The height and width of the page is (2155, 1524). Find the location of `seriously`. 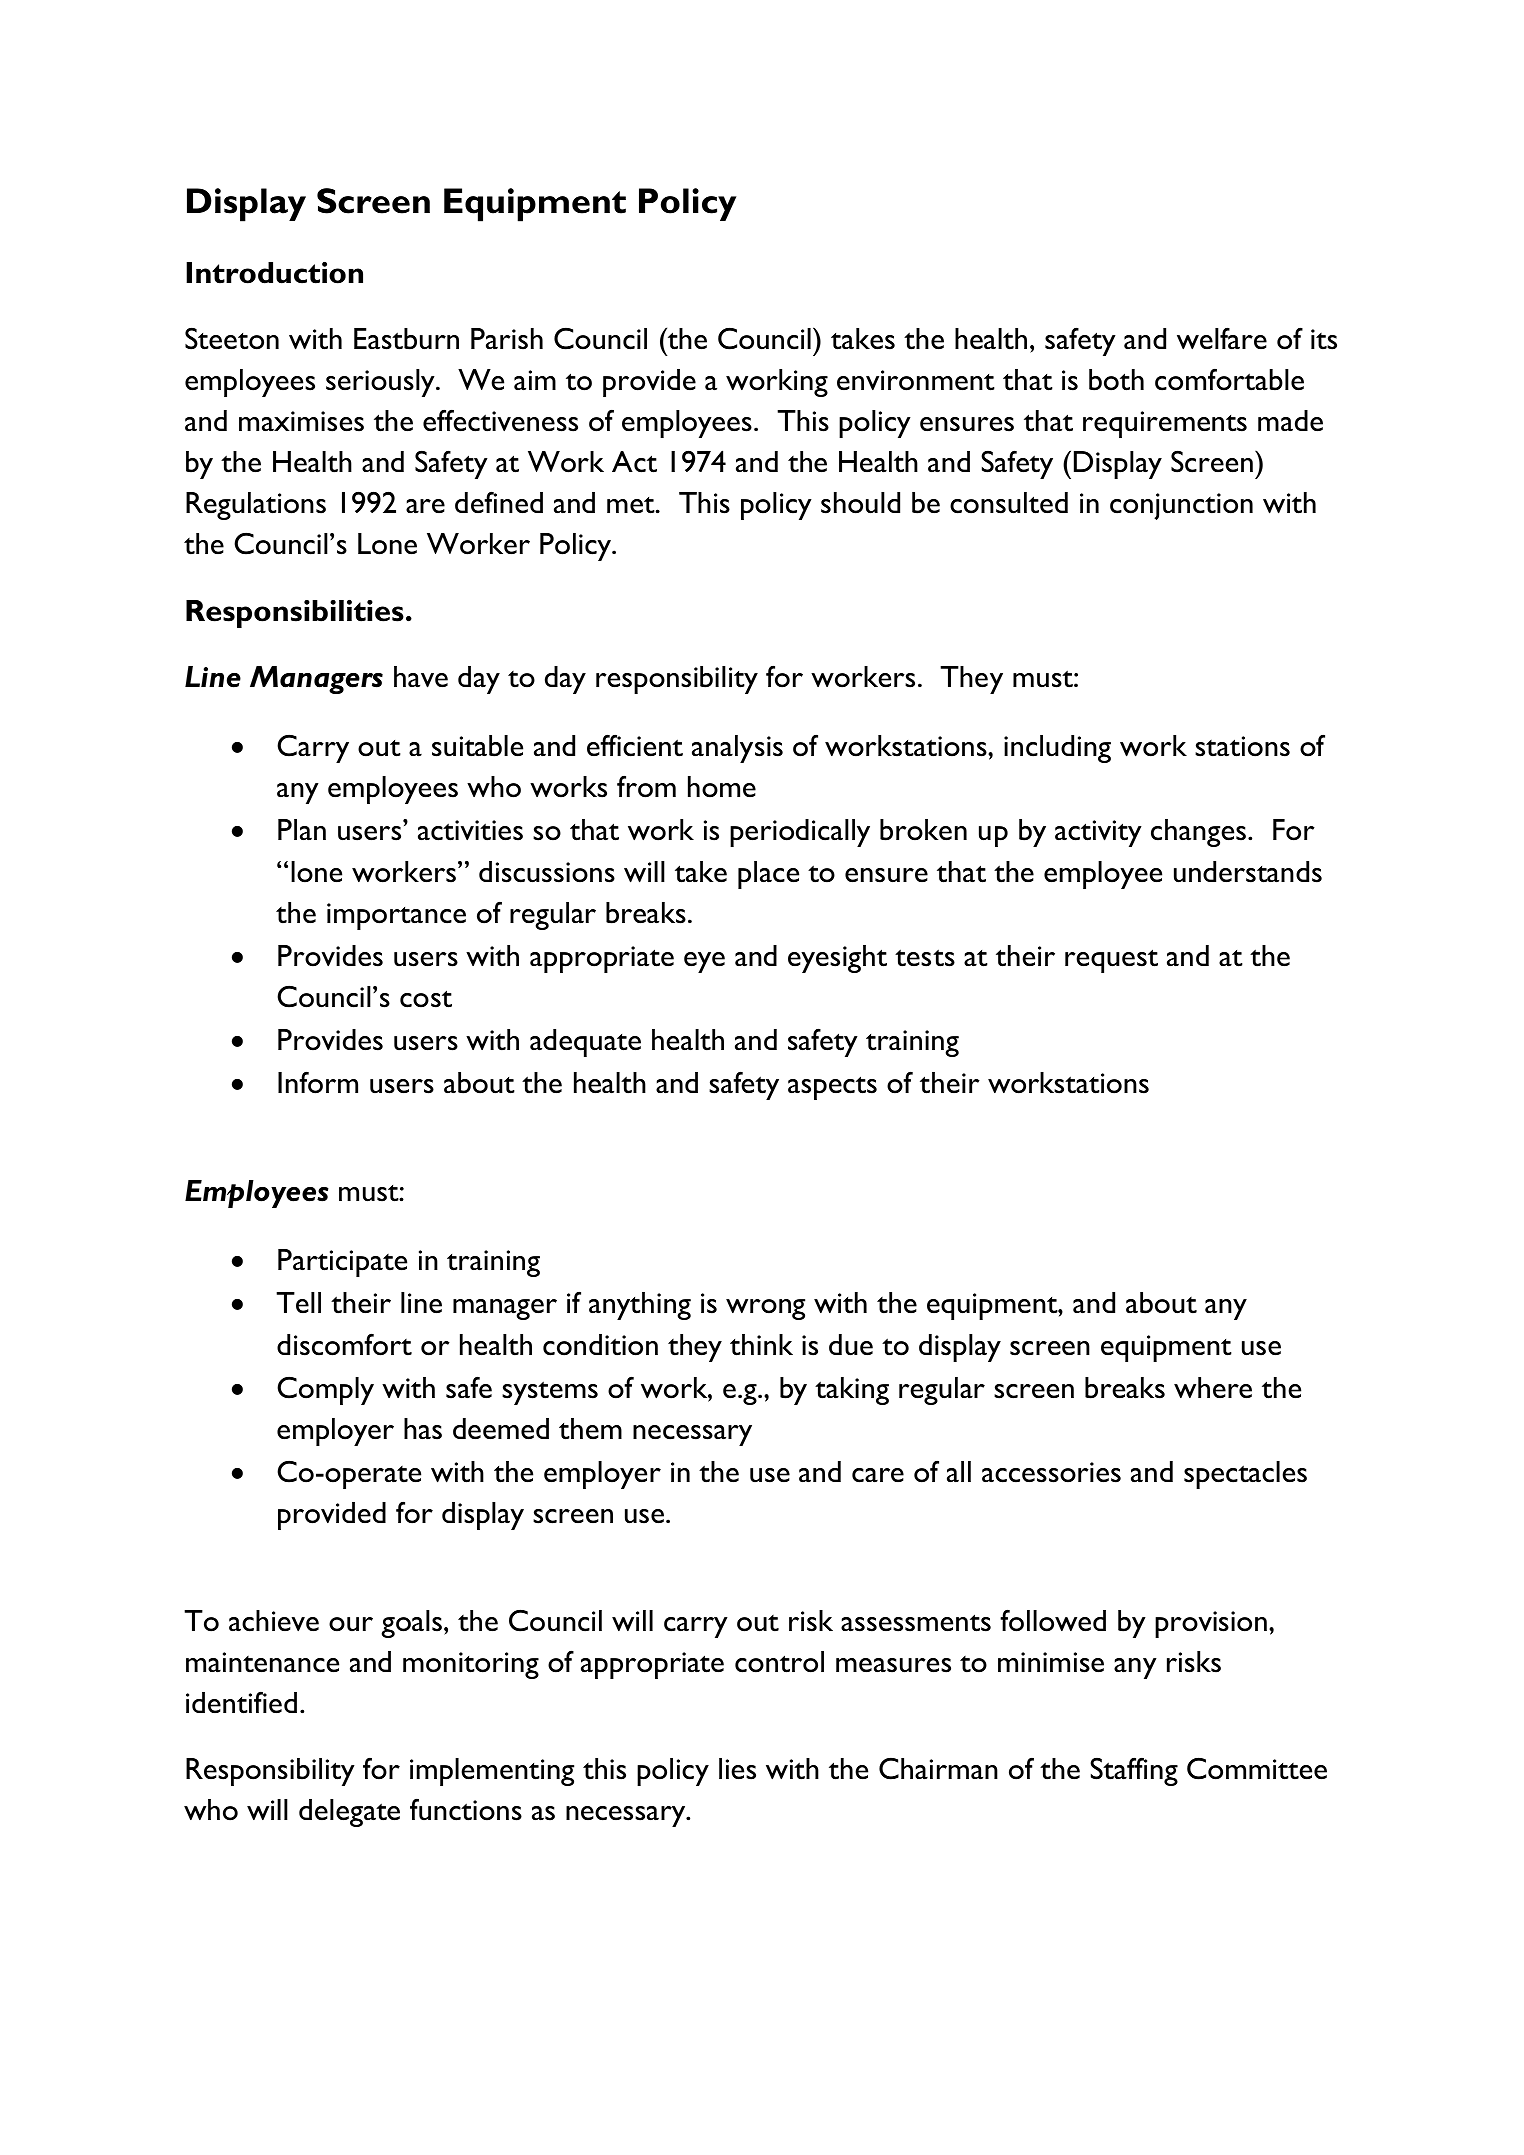

seriously is located at coordinates (381, 383).
